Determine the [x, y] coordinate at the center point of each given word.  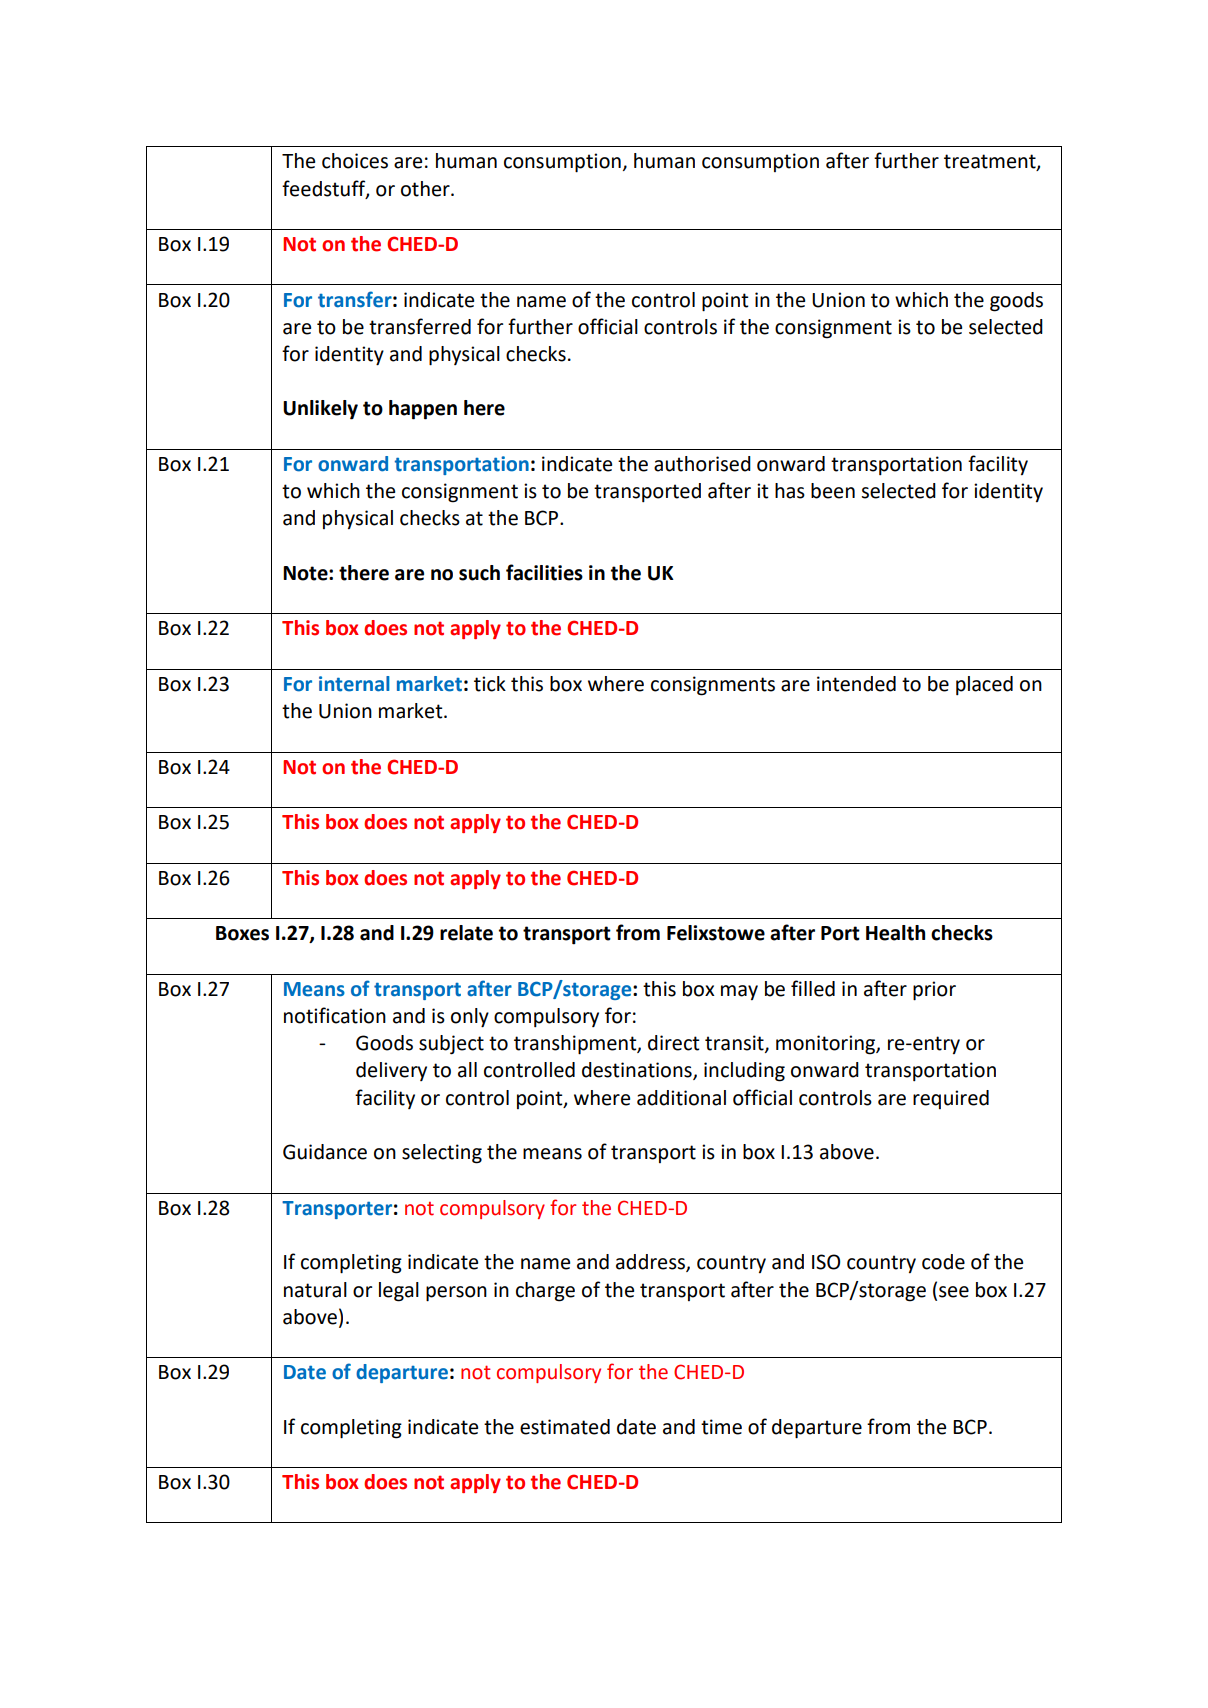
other [426, 189]
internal [354, 684]
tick [490, 684]
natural [315, 1290]
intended [856, 684]
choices [355, 161]
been [833, 491]
